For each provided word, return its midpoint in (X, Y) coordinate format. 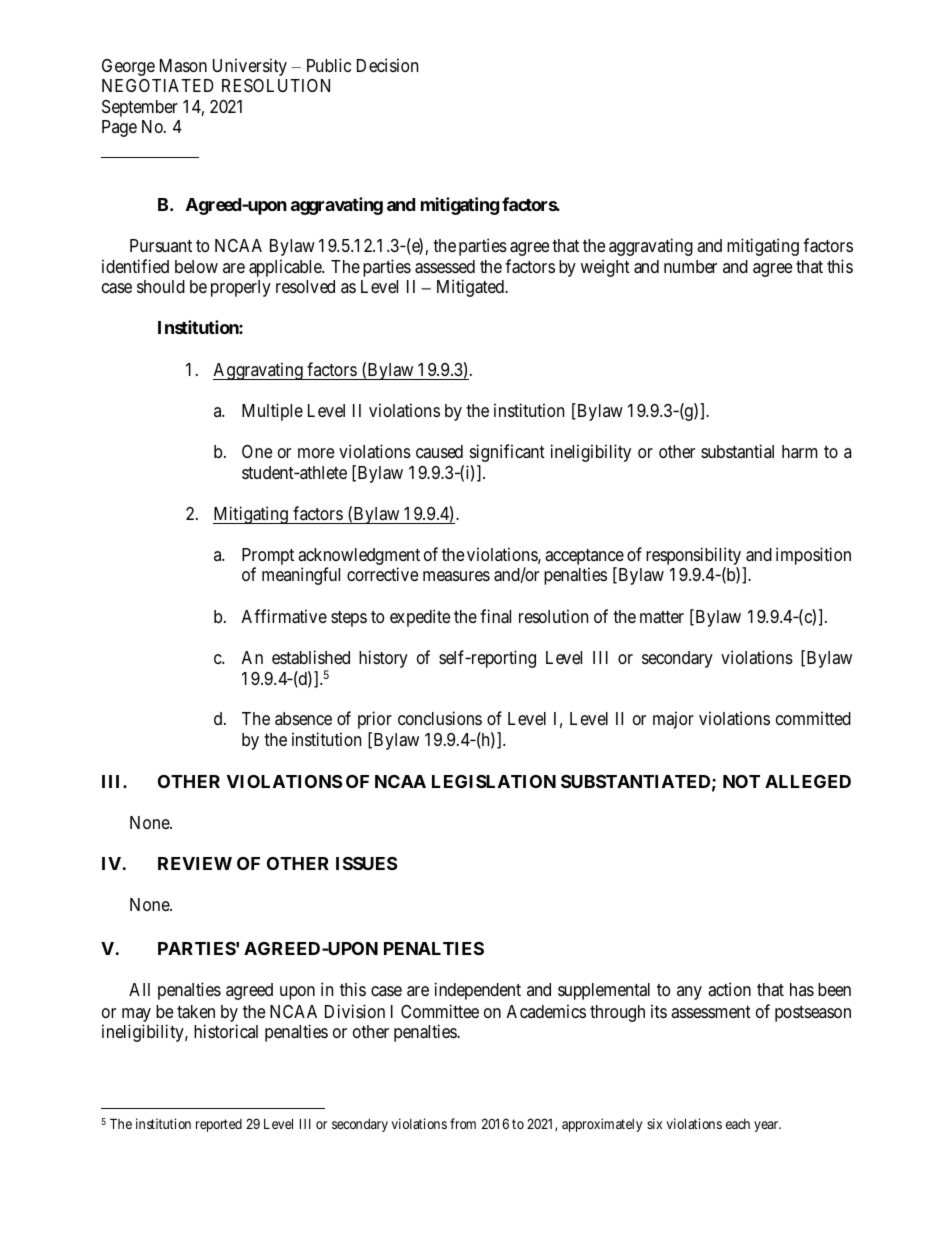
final (495, 616)
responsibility (695, 557)
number (690, 266)
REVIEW (195, 863)
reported (219, 1125)
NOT (741, 781)
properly (241, 288)
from (463, 1123)
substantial (737, 451)
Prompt (268, 558)
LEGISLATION (494, 781)
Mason (183, 65)
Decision (387, 65)
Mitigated (471, 288)
